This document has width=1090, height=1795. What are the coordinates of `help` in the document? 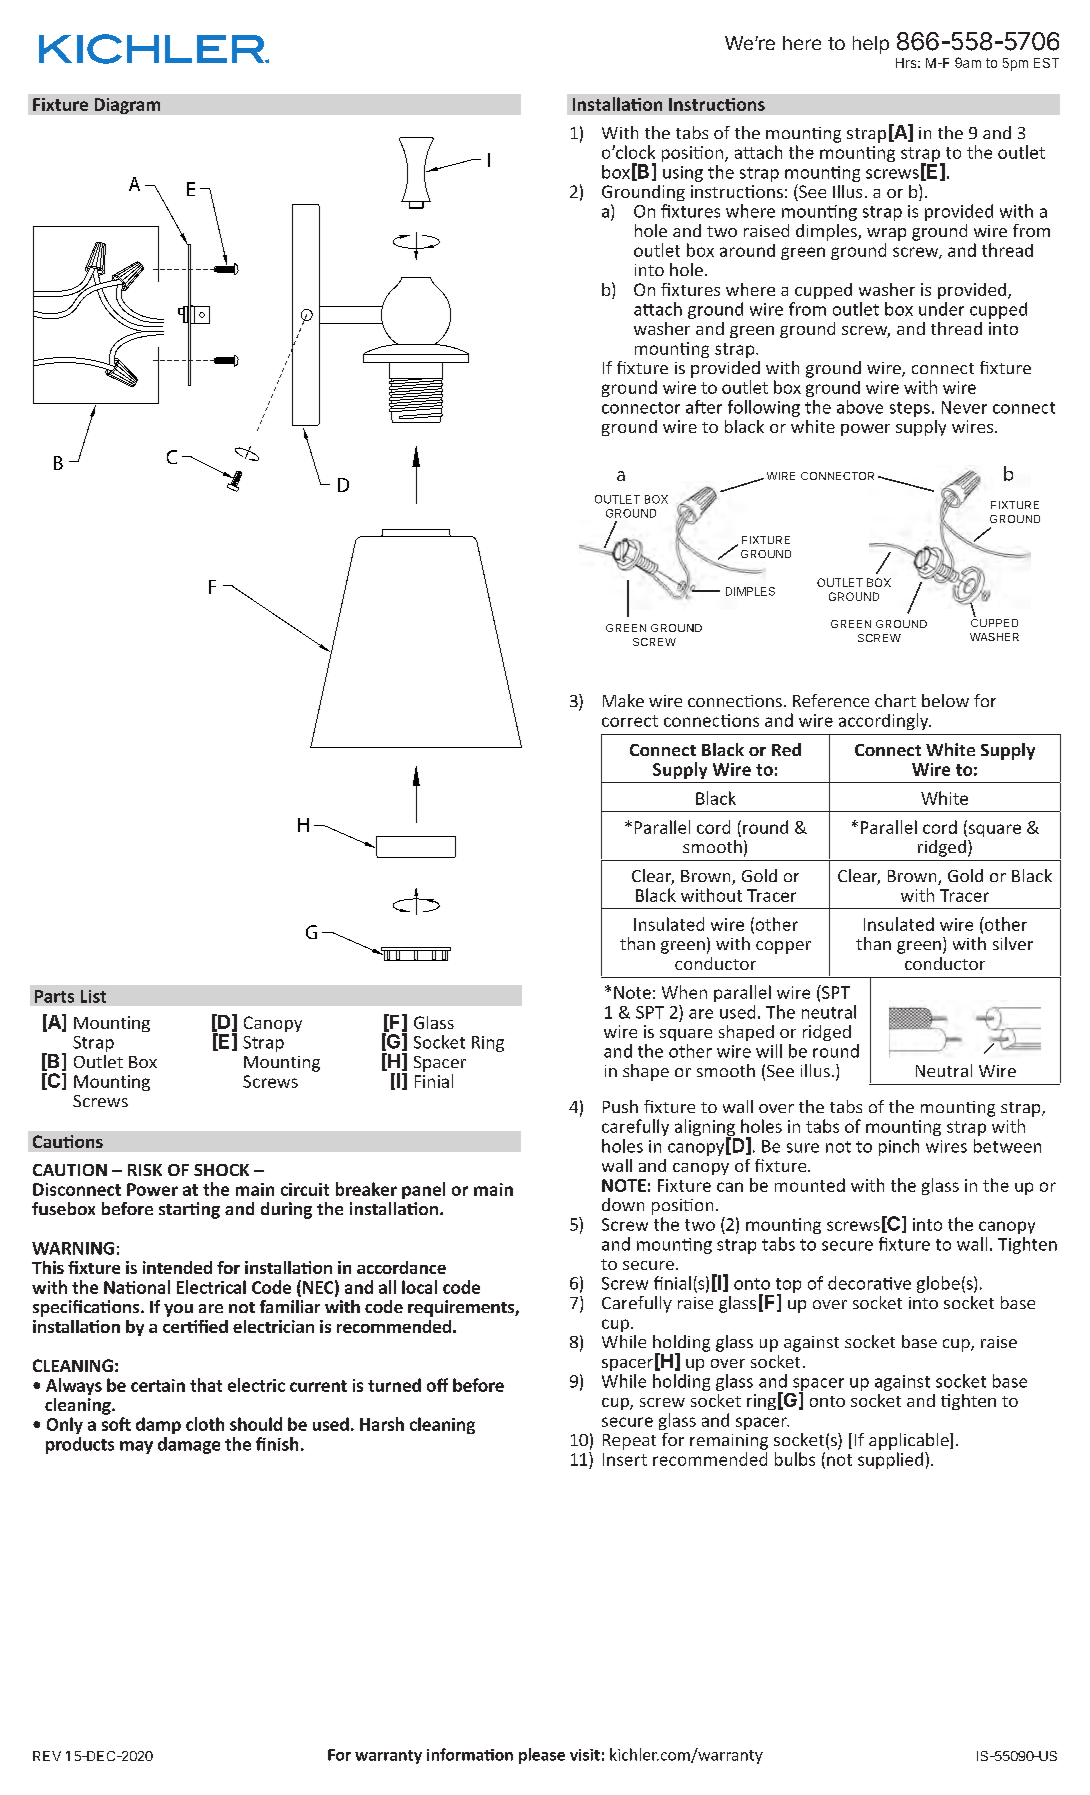 It's located at (871, 45).
